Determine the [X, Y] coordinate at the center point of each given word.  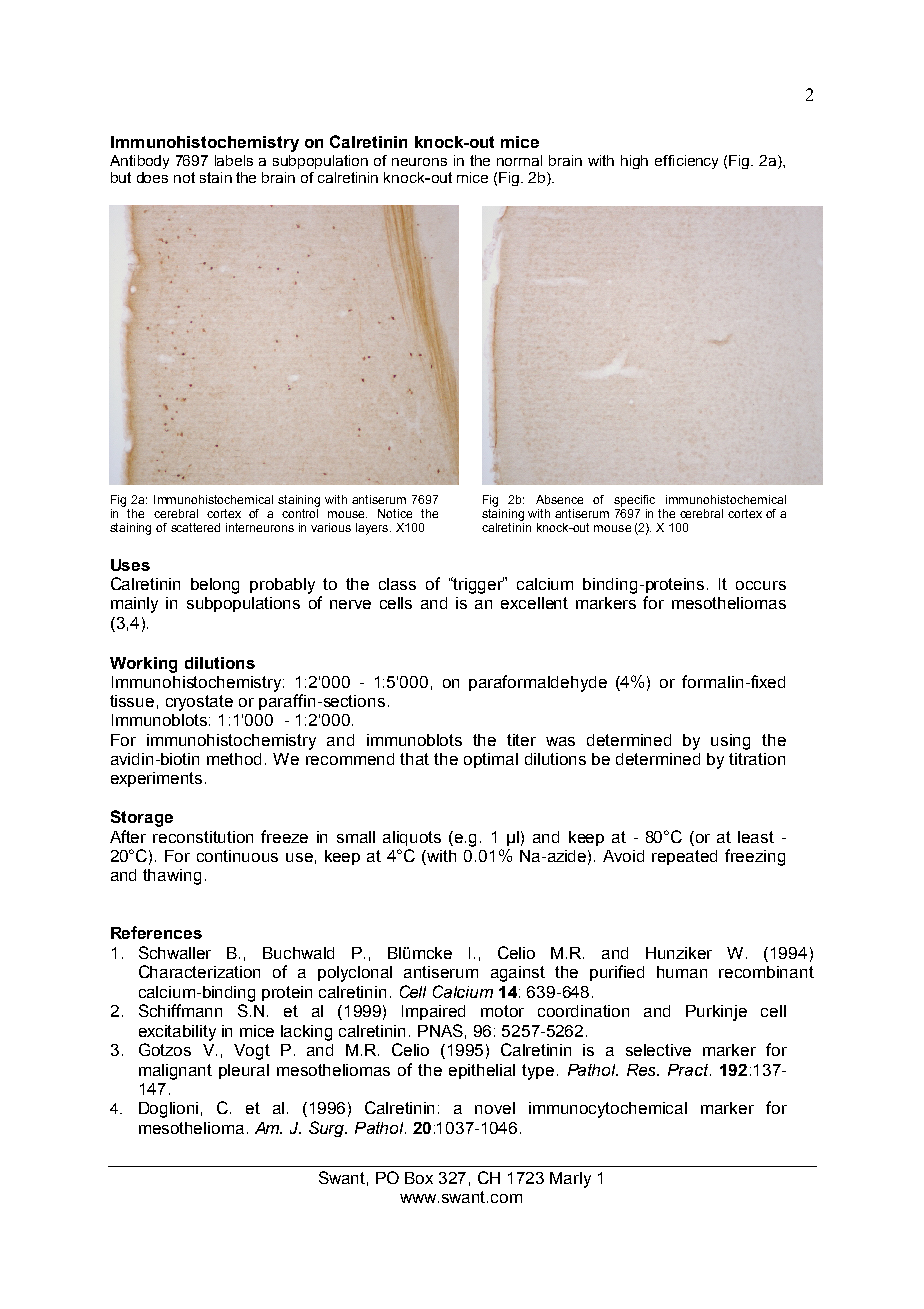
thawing [172, 877]
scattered [195, 527]
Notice [395, 513]
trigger [479, 585]
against [518, 974]
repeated [684, 857]
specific [634, 501]
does [152, 177]
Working [143, 665]
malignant [175, 1072]
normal [519, 160]
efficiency [686, 162]
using [730, 742]
